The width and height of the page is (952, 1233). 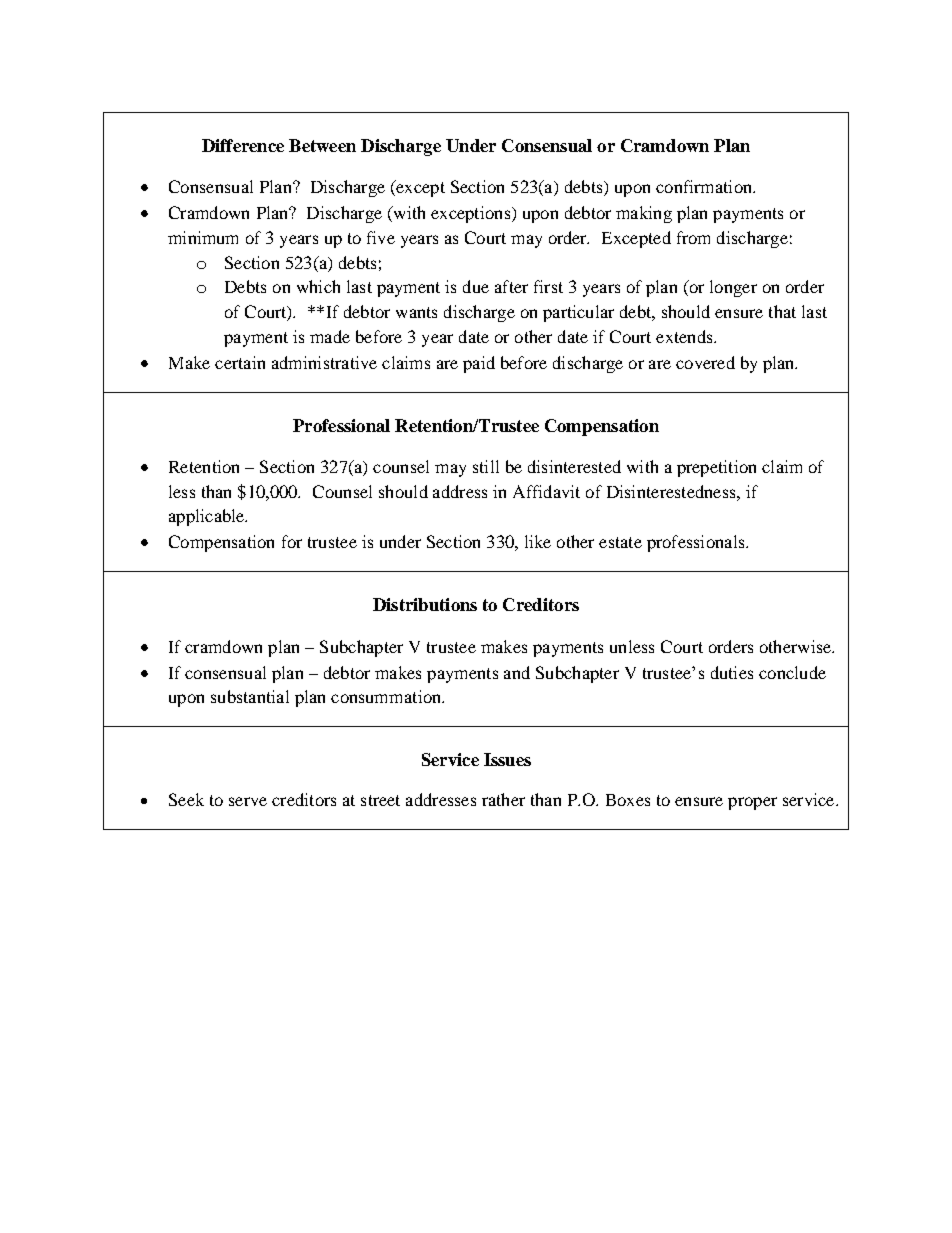 I want to click on confirmation, so click(x=705, y=186).
